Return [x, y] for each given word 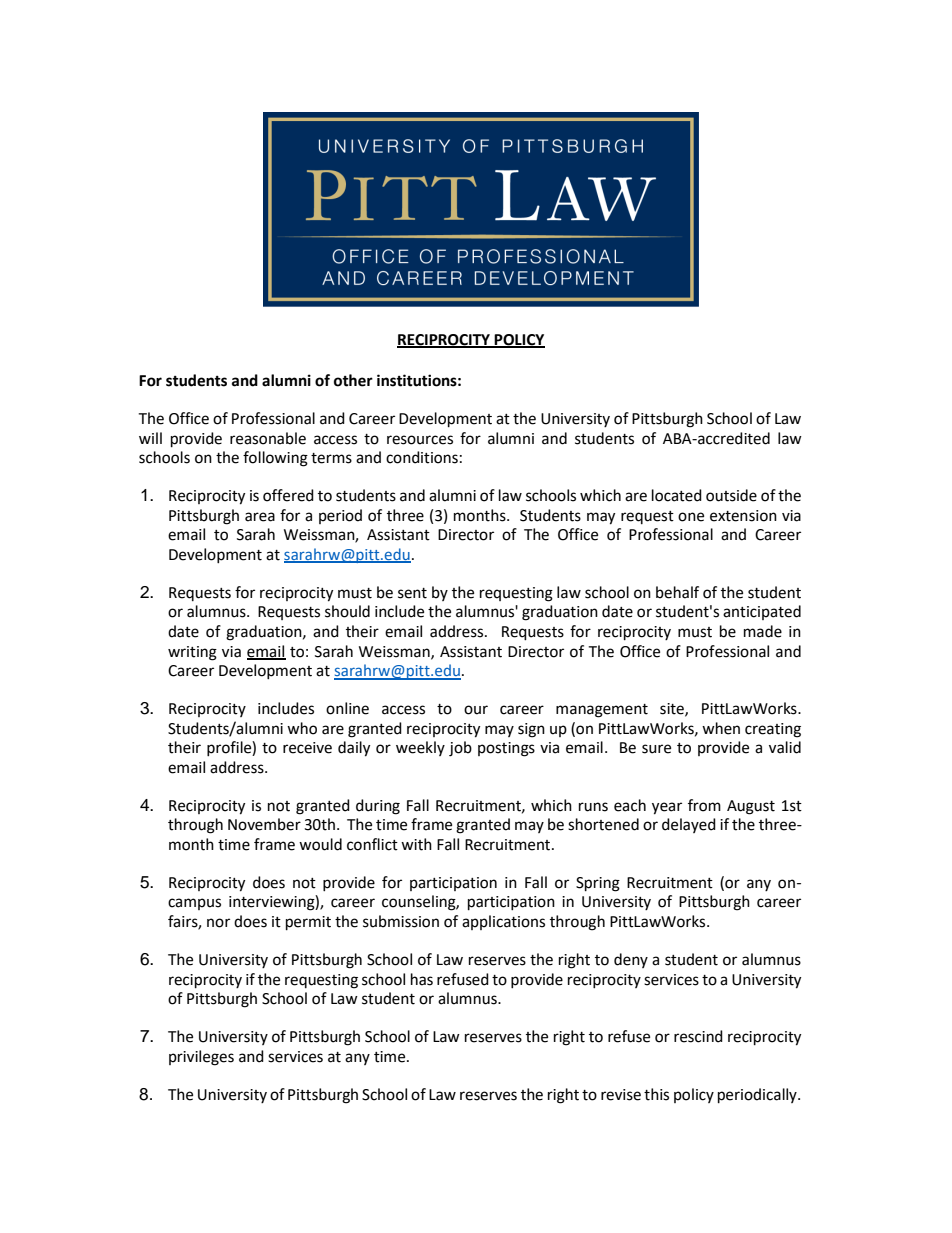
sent [412, 593]
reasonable [268, 438]
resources [420, 440]
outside [731, 495]
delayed [689, 825]
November [264, 824]
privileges [201, 1058]
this [656, 1094]
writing [192, 653]
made [763, 631]
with [416, 844]
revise [621, 1095]
